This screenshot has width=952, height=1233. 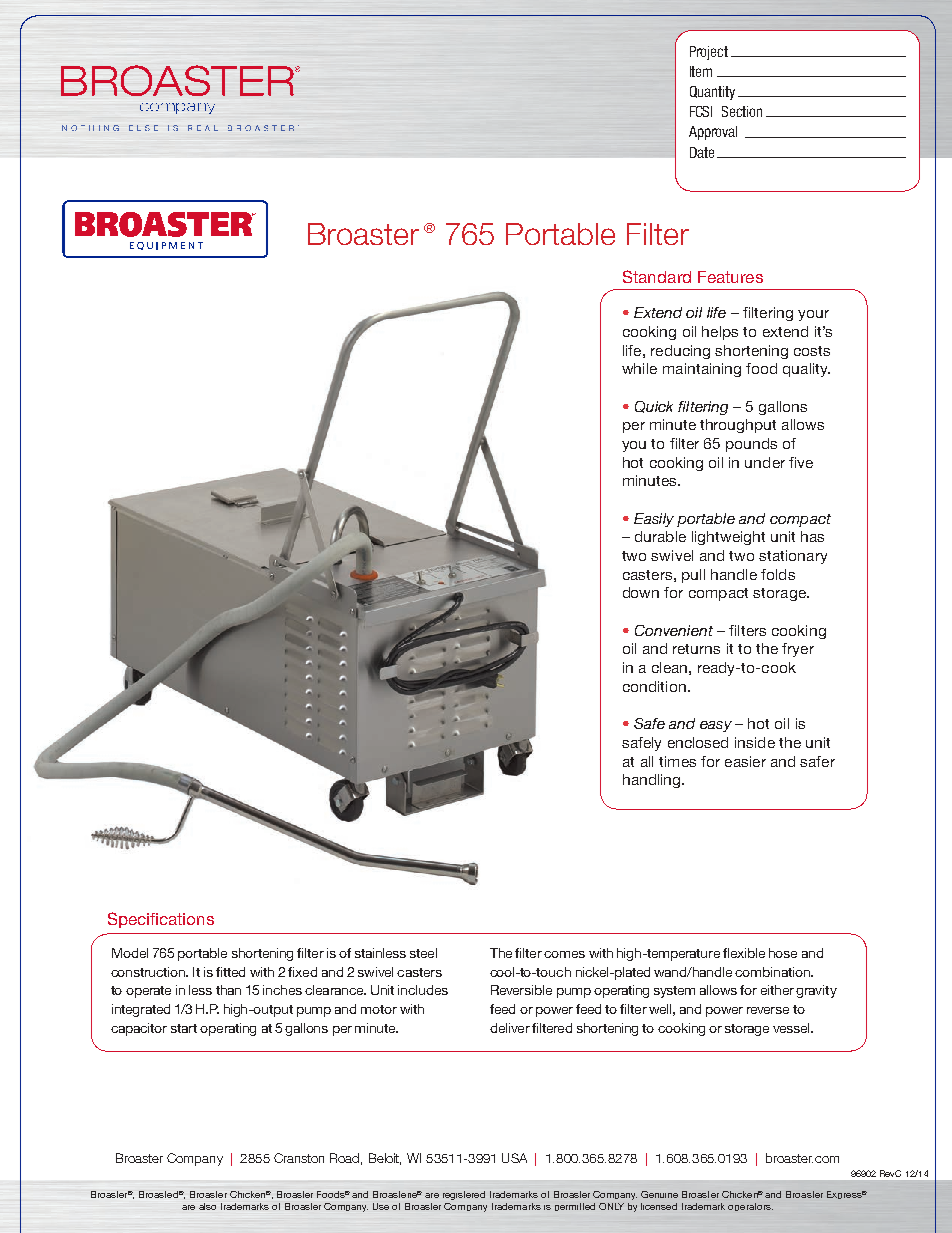 What do you see at coordinates (751, 445) in the screenshot?
I see `pounds` at bounding box center [751, 445].
